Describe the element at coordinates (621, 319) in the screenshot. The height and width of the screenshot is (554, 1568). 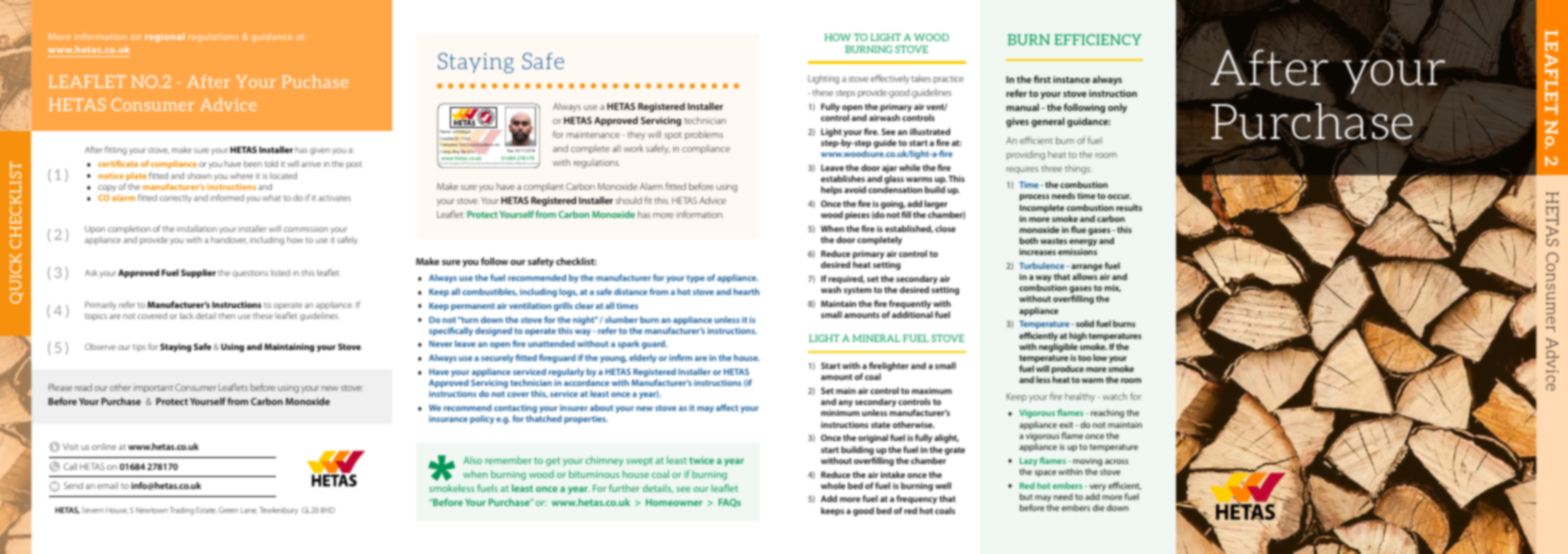
I see `slumber` at that location.
